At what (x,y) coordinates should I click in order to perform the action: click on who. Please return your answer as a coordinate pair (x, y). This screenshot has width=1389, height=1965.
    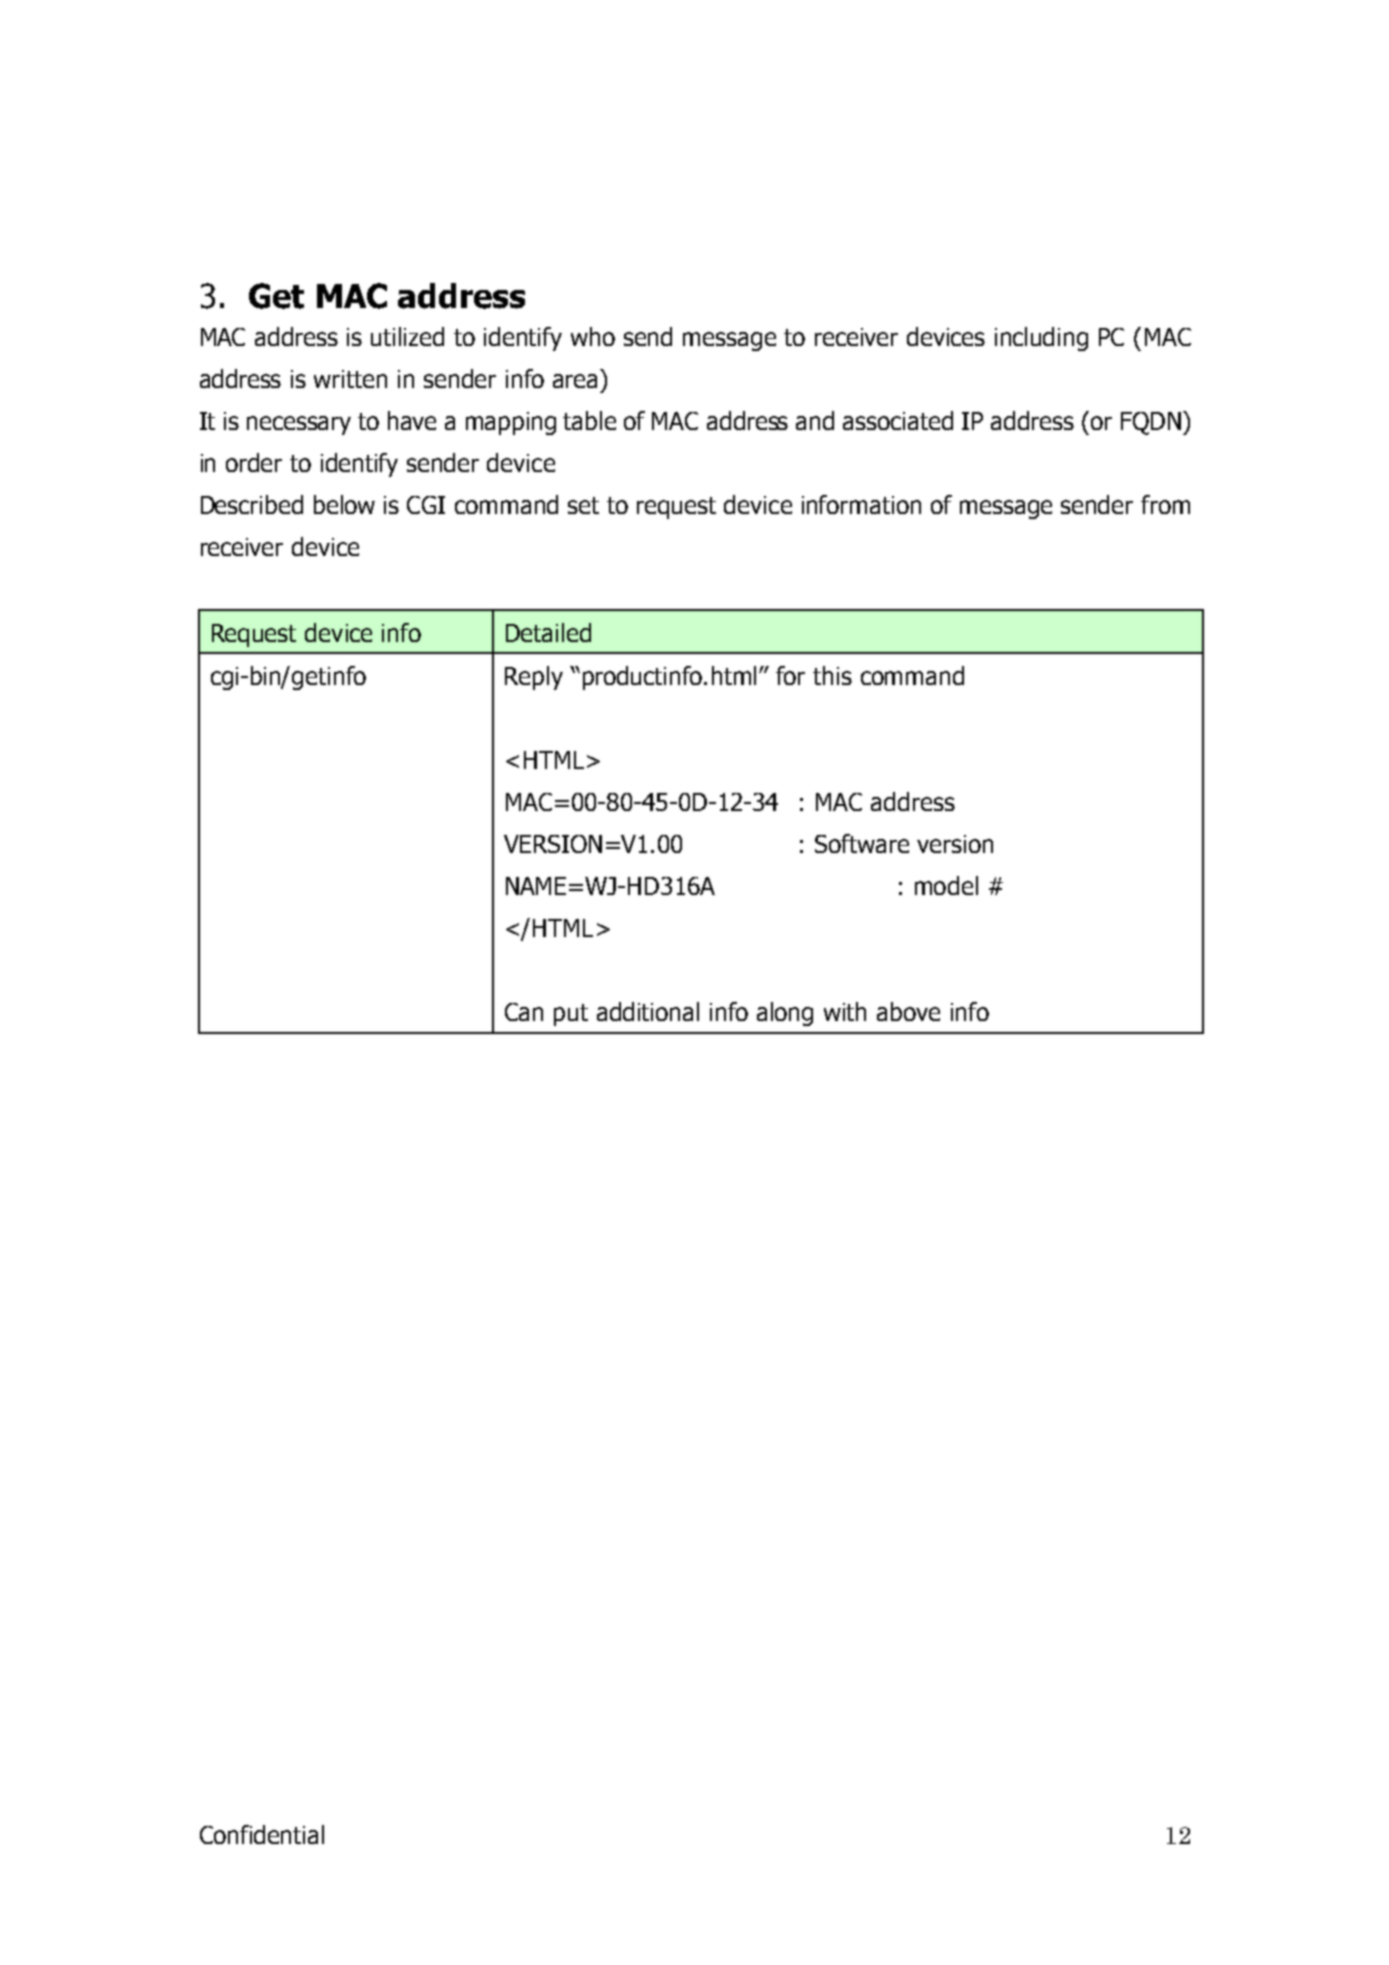
    Looking at the image, I should click on (593, 336).
